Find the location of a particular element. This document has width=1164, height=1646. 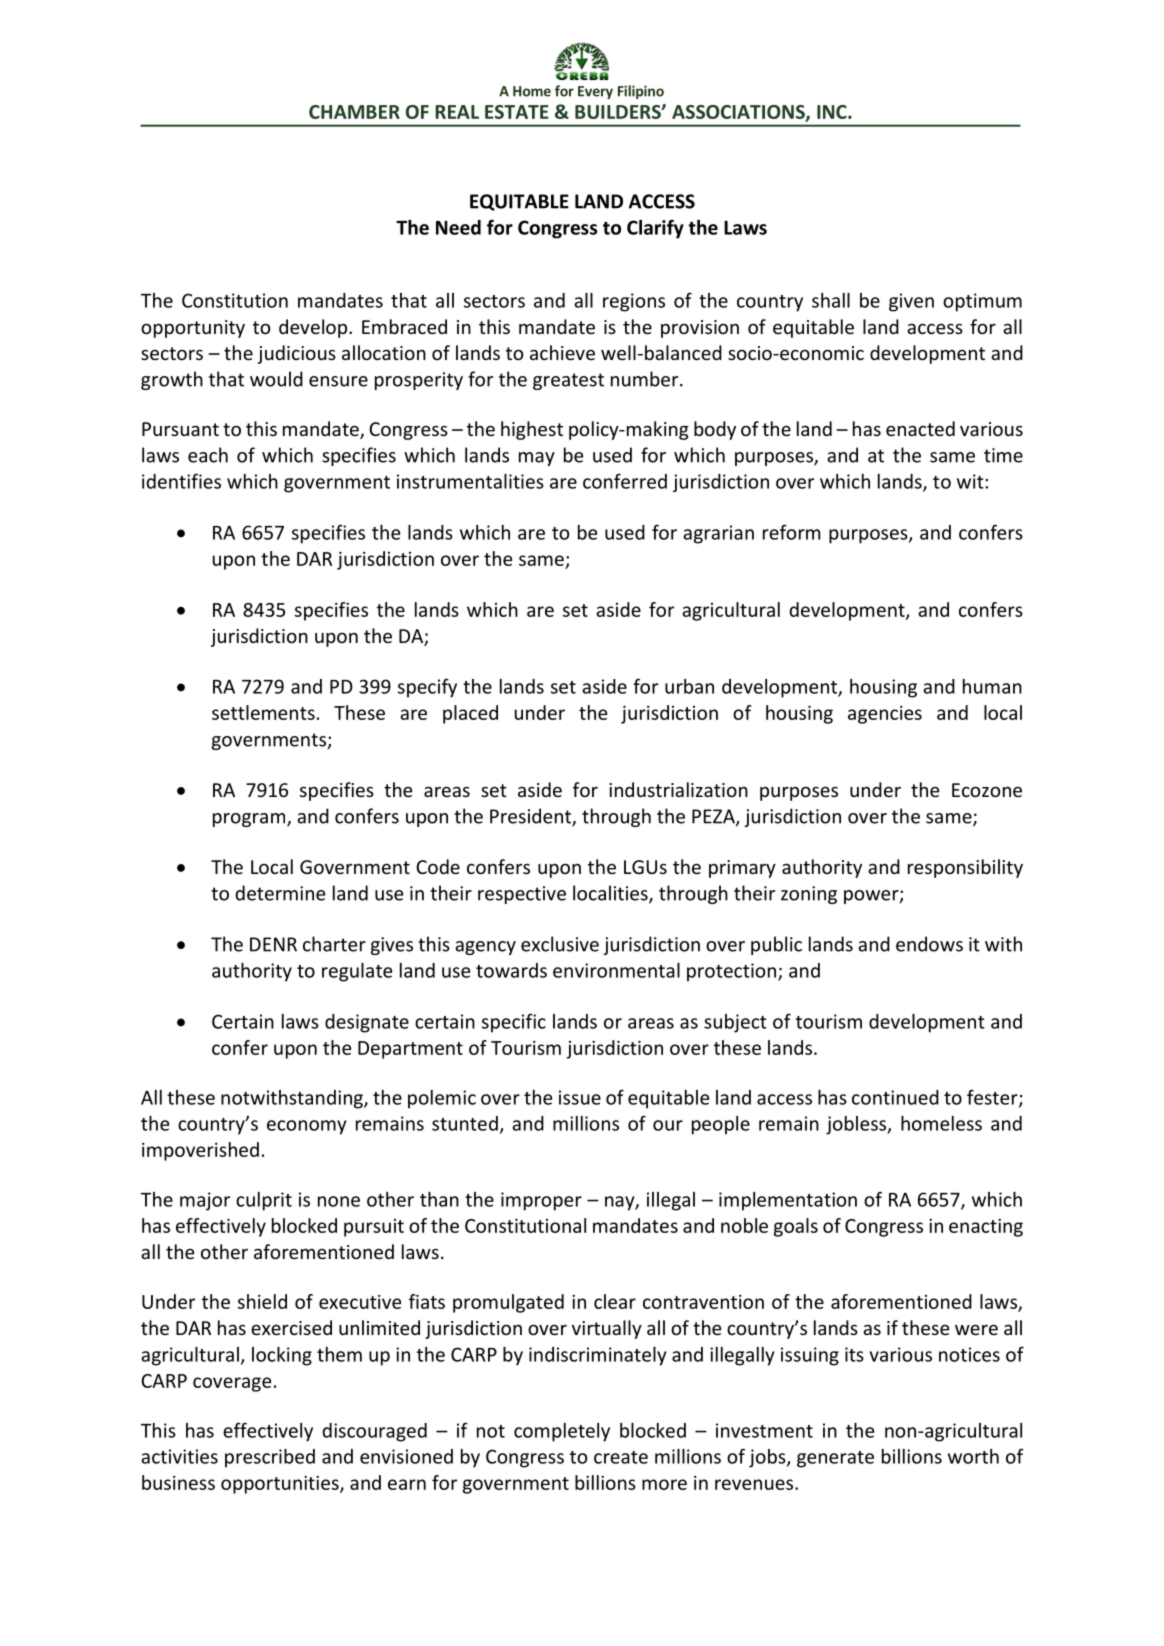

reform is located at coordinates (791, 532).
